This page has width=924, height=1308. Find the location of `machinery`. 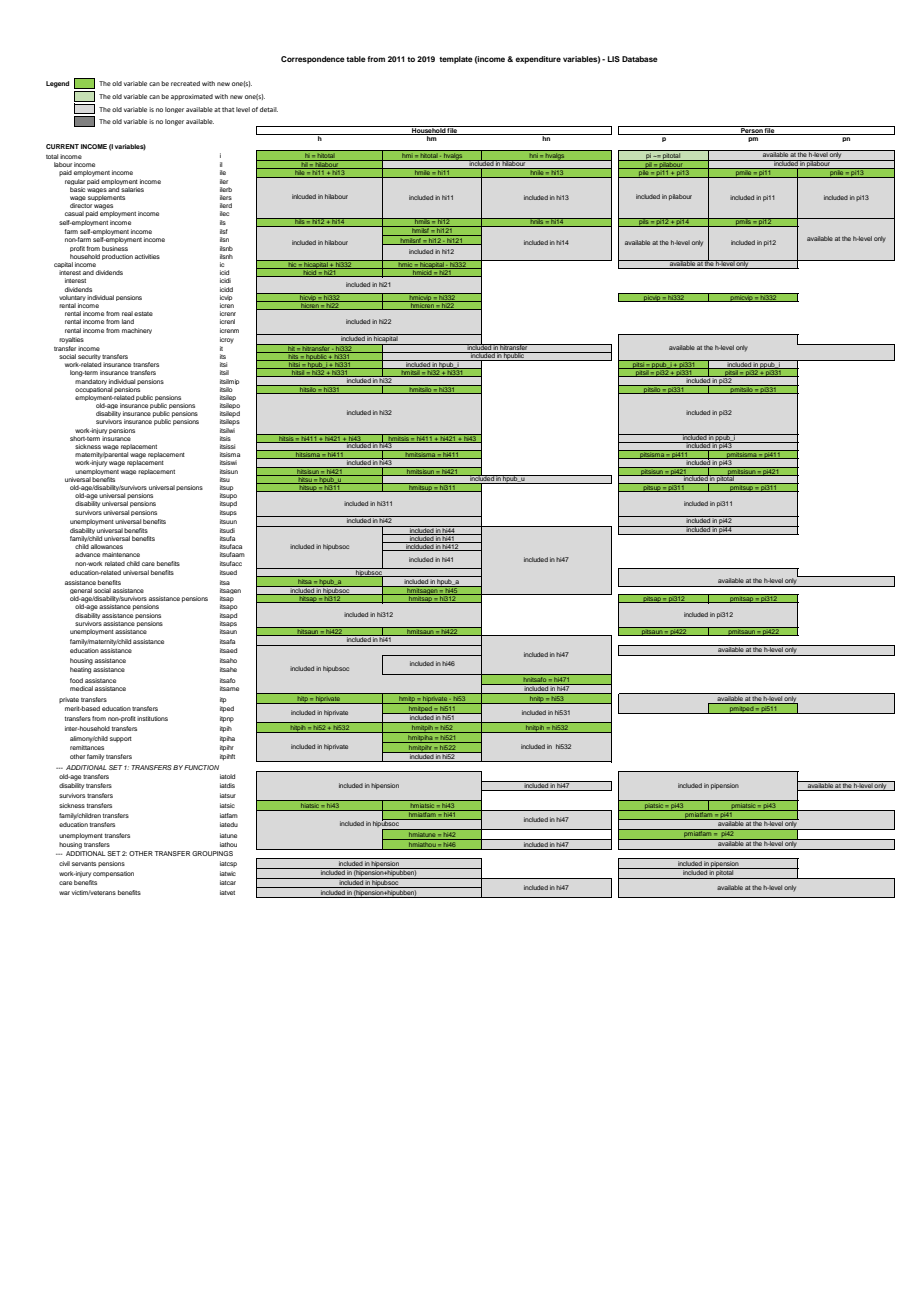

machinery is located at coordinates (137, 331).
